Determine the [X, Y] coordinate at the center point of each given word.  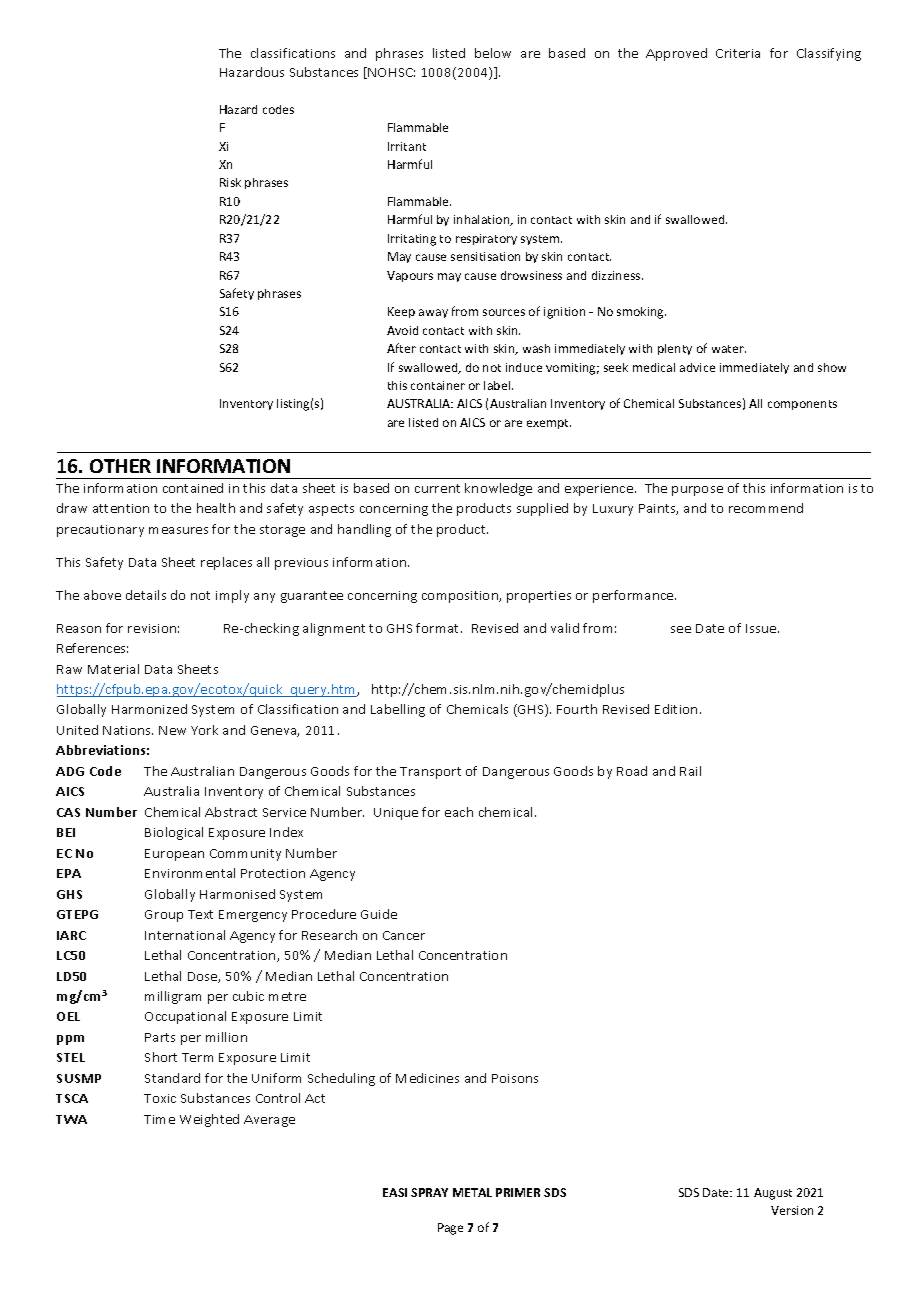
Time [159, 1119]
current [437, 488]
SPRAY [429, 1192]
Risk [230, 182]
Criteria [738, 53]
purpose [697, 491]
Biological [174, 833]
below [493, 53]
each [459, 812]
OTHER [120, 466]
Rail [690, 771]
